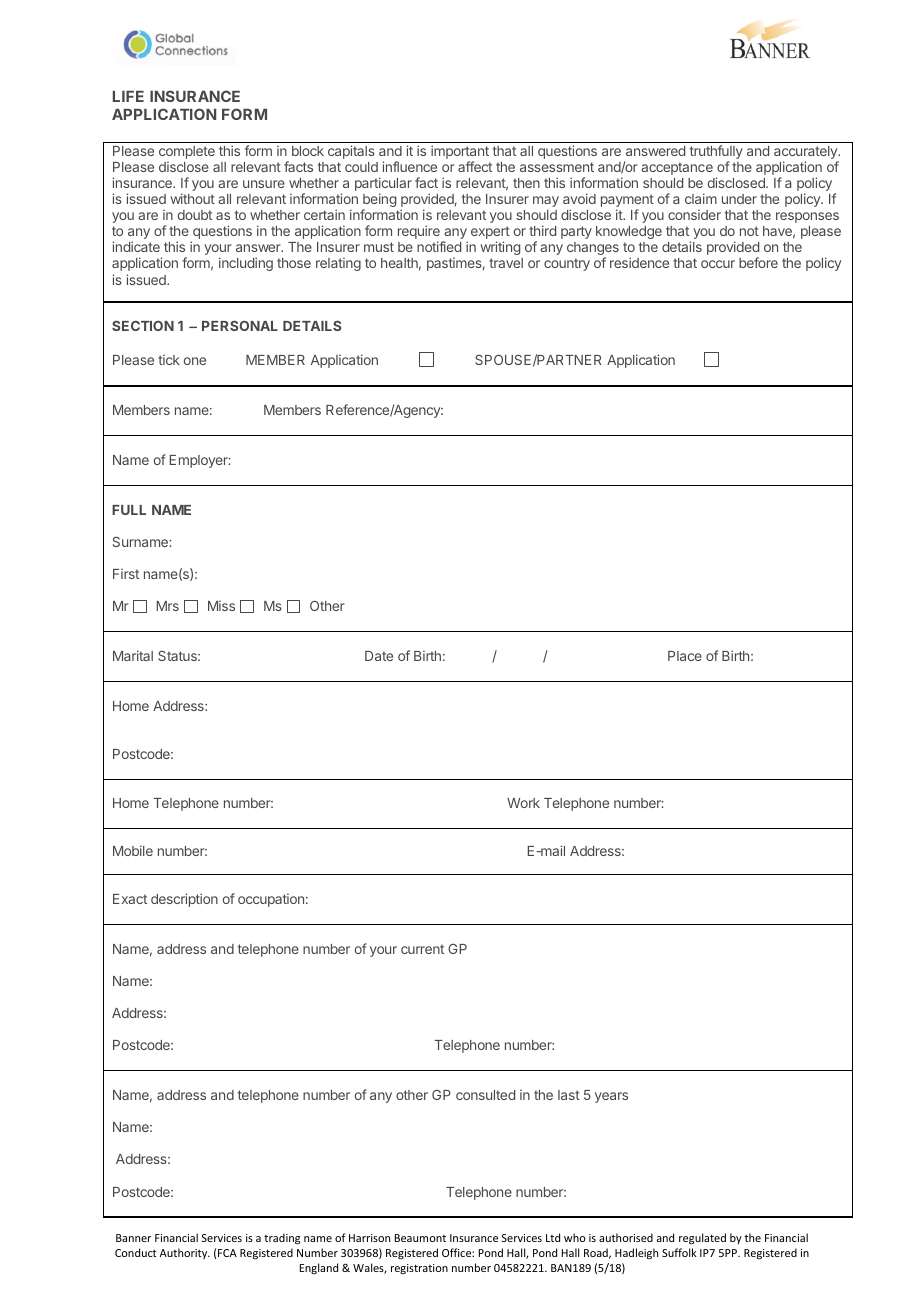  What do you see at coordinates (227, 1253) in the screenshot?
I see `FCA` at bounding box center [227, 1253].
